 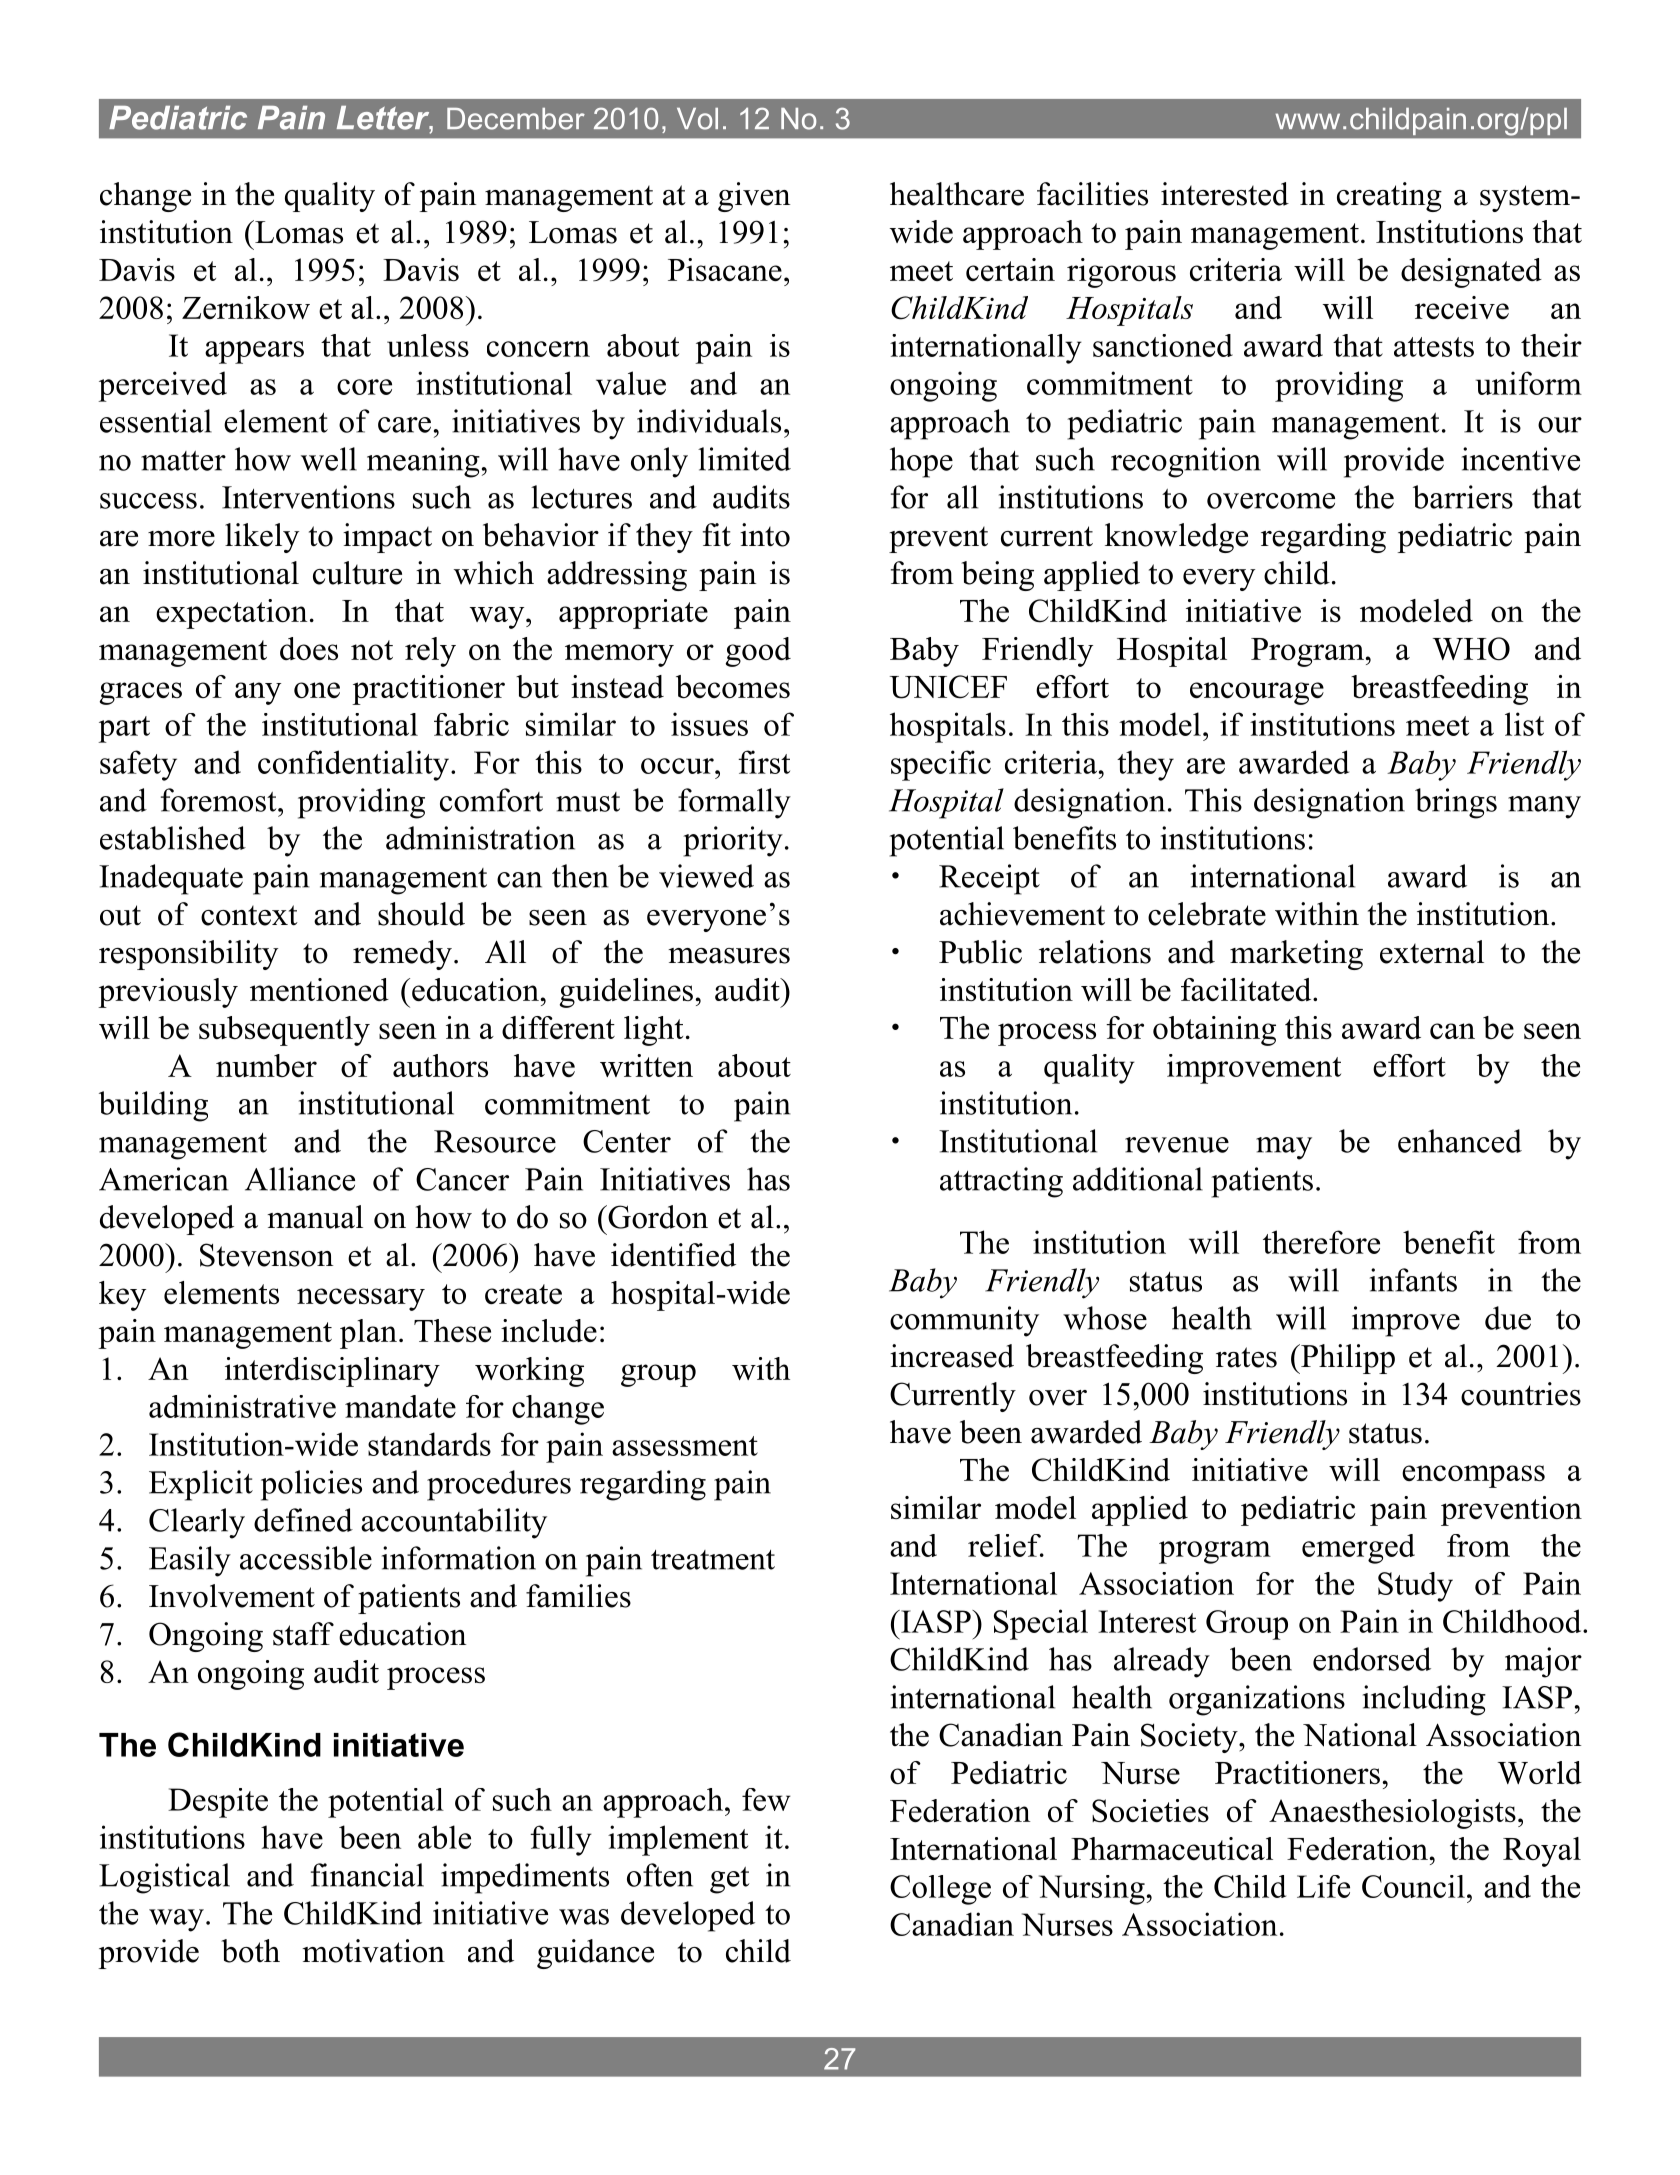 What do you see at coordinates (367, 1875) in the document?
I see `financial` at bounding box center [367, 1875].
